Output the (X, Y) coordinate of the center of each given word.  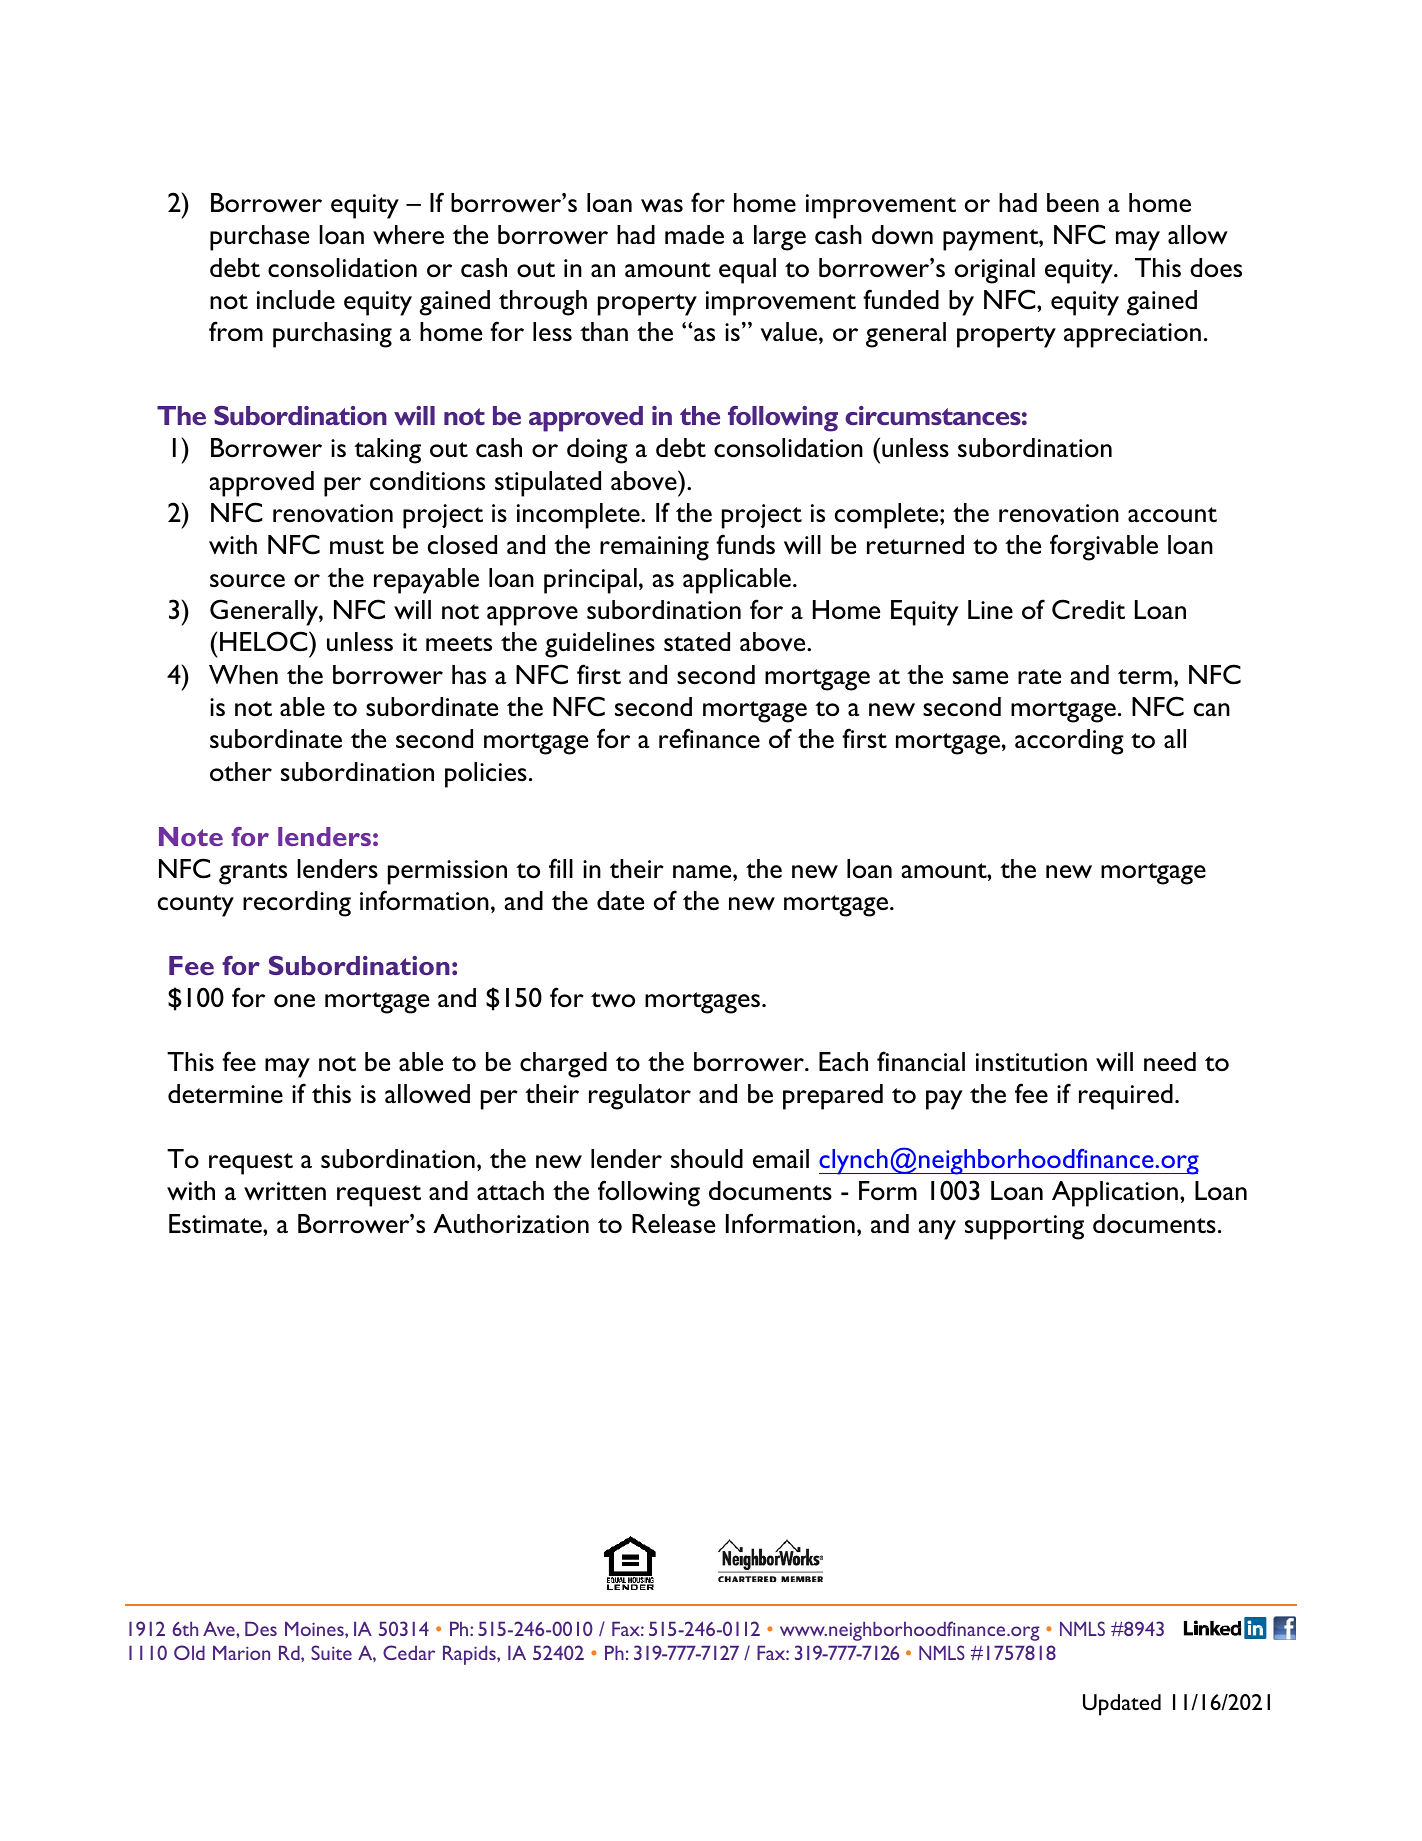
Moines (315, 1628)
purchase (259, 238)
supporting (1024, 1227)
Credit (1088, 609)
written (285, 1191)
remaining (654, 548)
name (703, 871)
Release (673, 1223)
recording (297, 904)
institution (1031, 1062)
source (247, 581)
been (1073, 202)
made (694, 234)
